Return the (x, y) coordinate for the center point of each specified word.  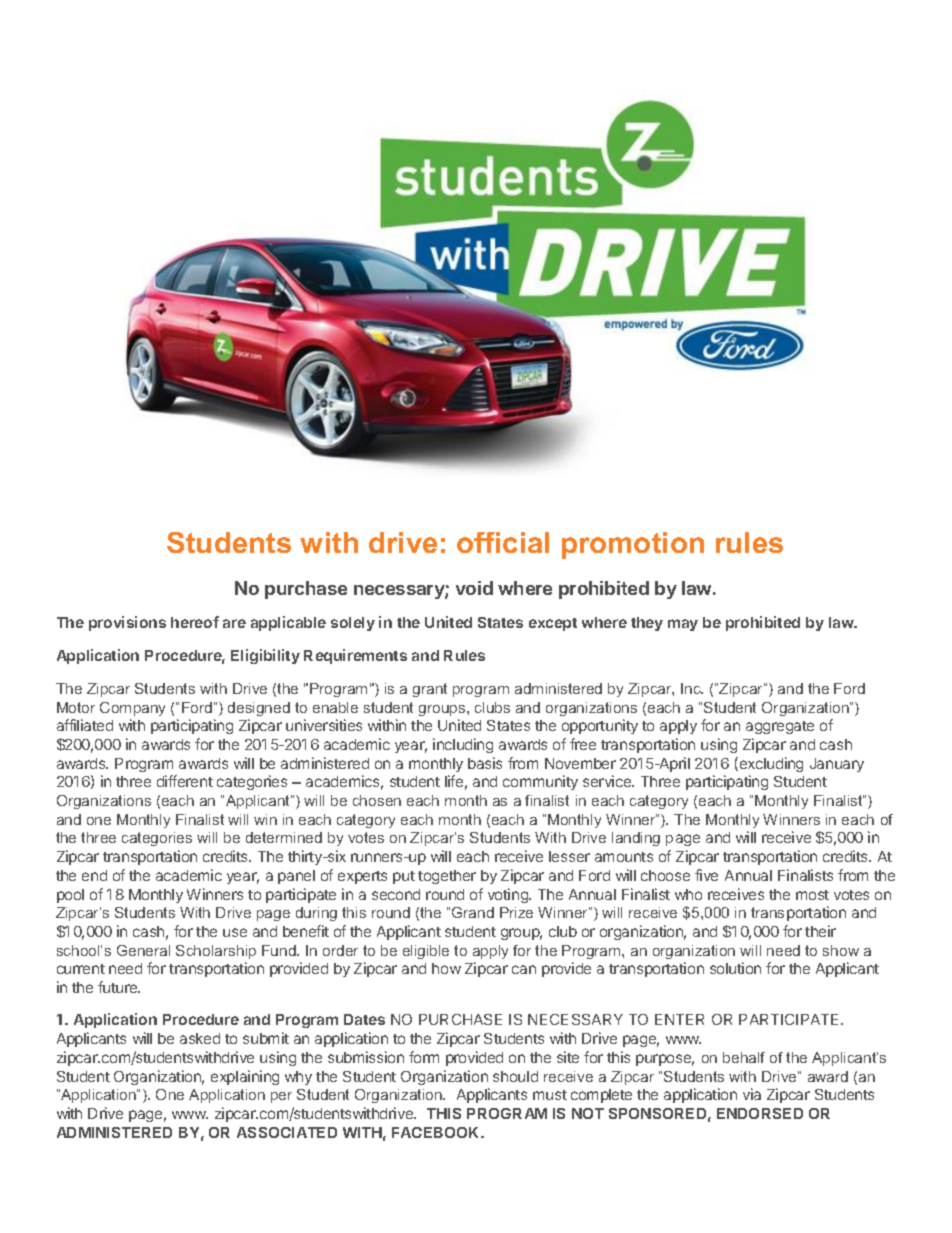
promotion (633, 545)
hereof (195, 622)
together (447, 877)
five (706, 875)
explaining (245, 1077)
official (503, 542)
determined (284, 837)
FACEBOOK (437, 1132)
